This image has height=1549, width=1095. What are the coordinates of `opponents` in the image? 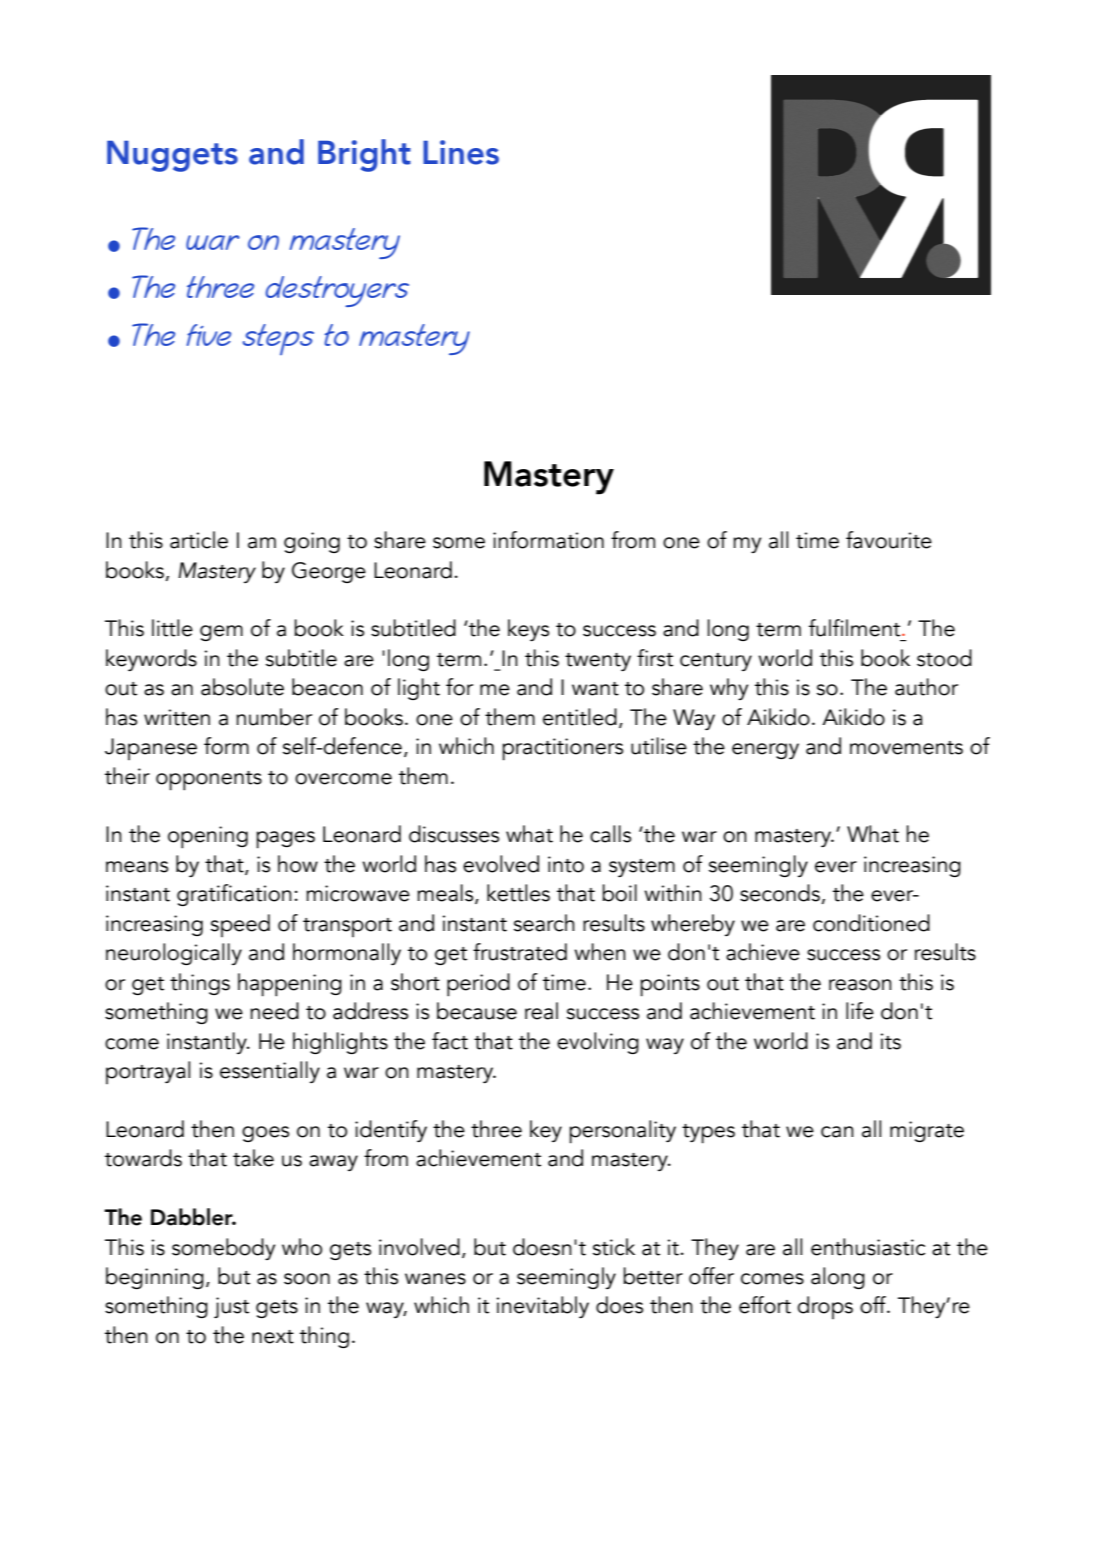 It's located at (209, 781).
